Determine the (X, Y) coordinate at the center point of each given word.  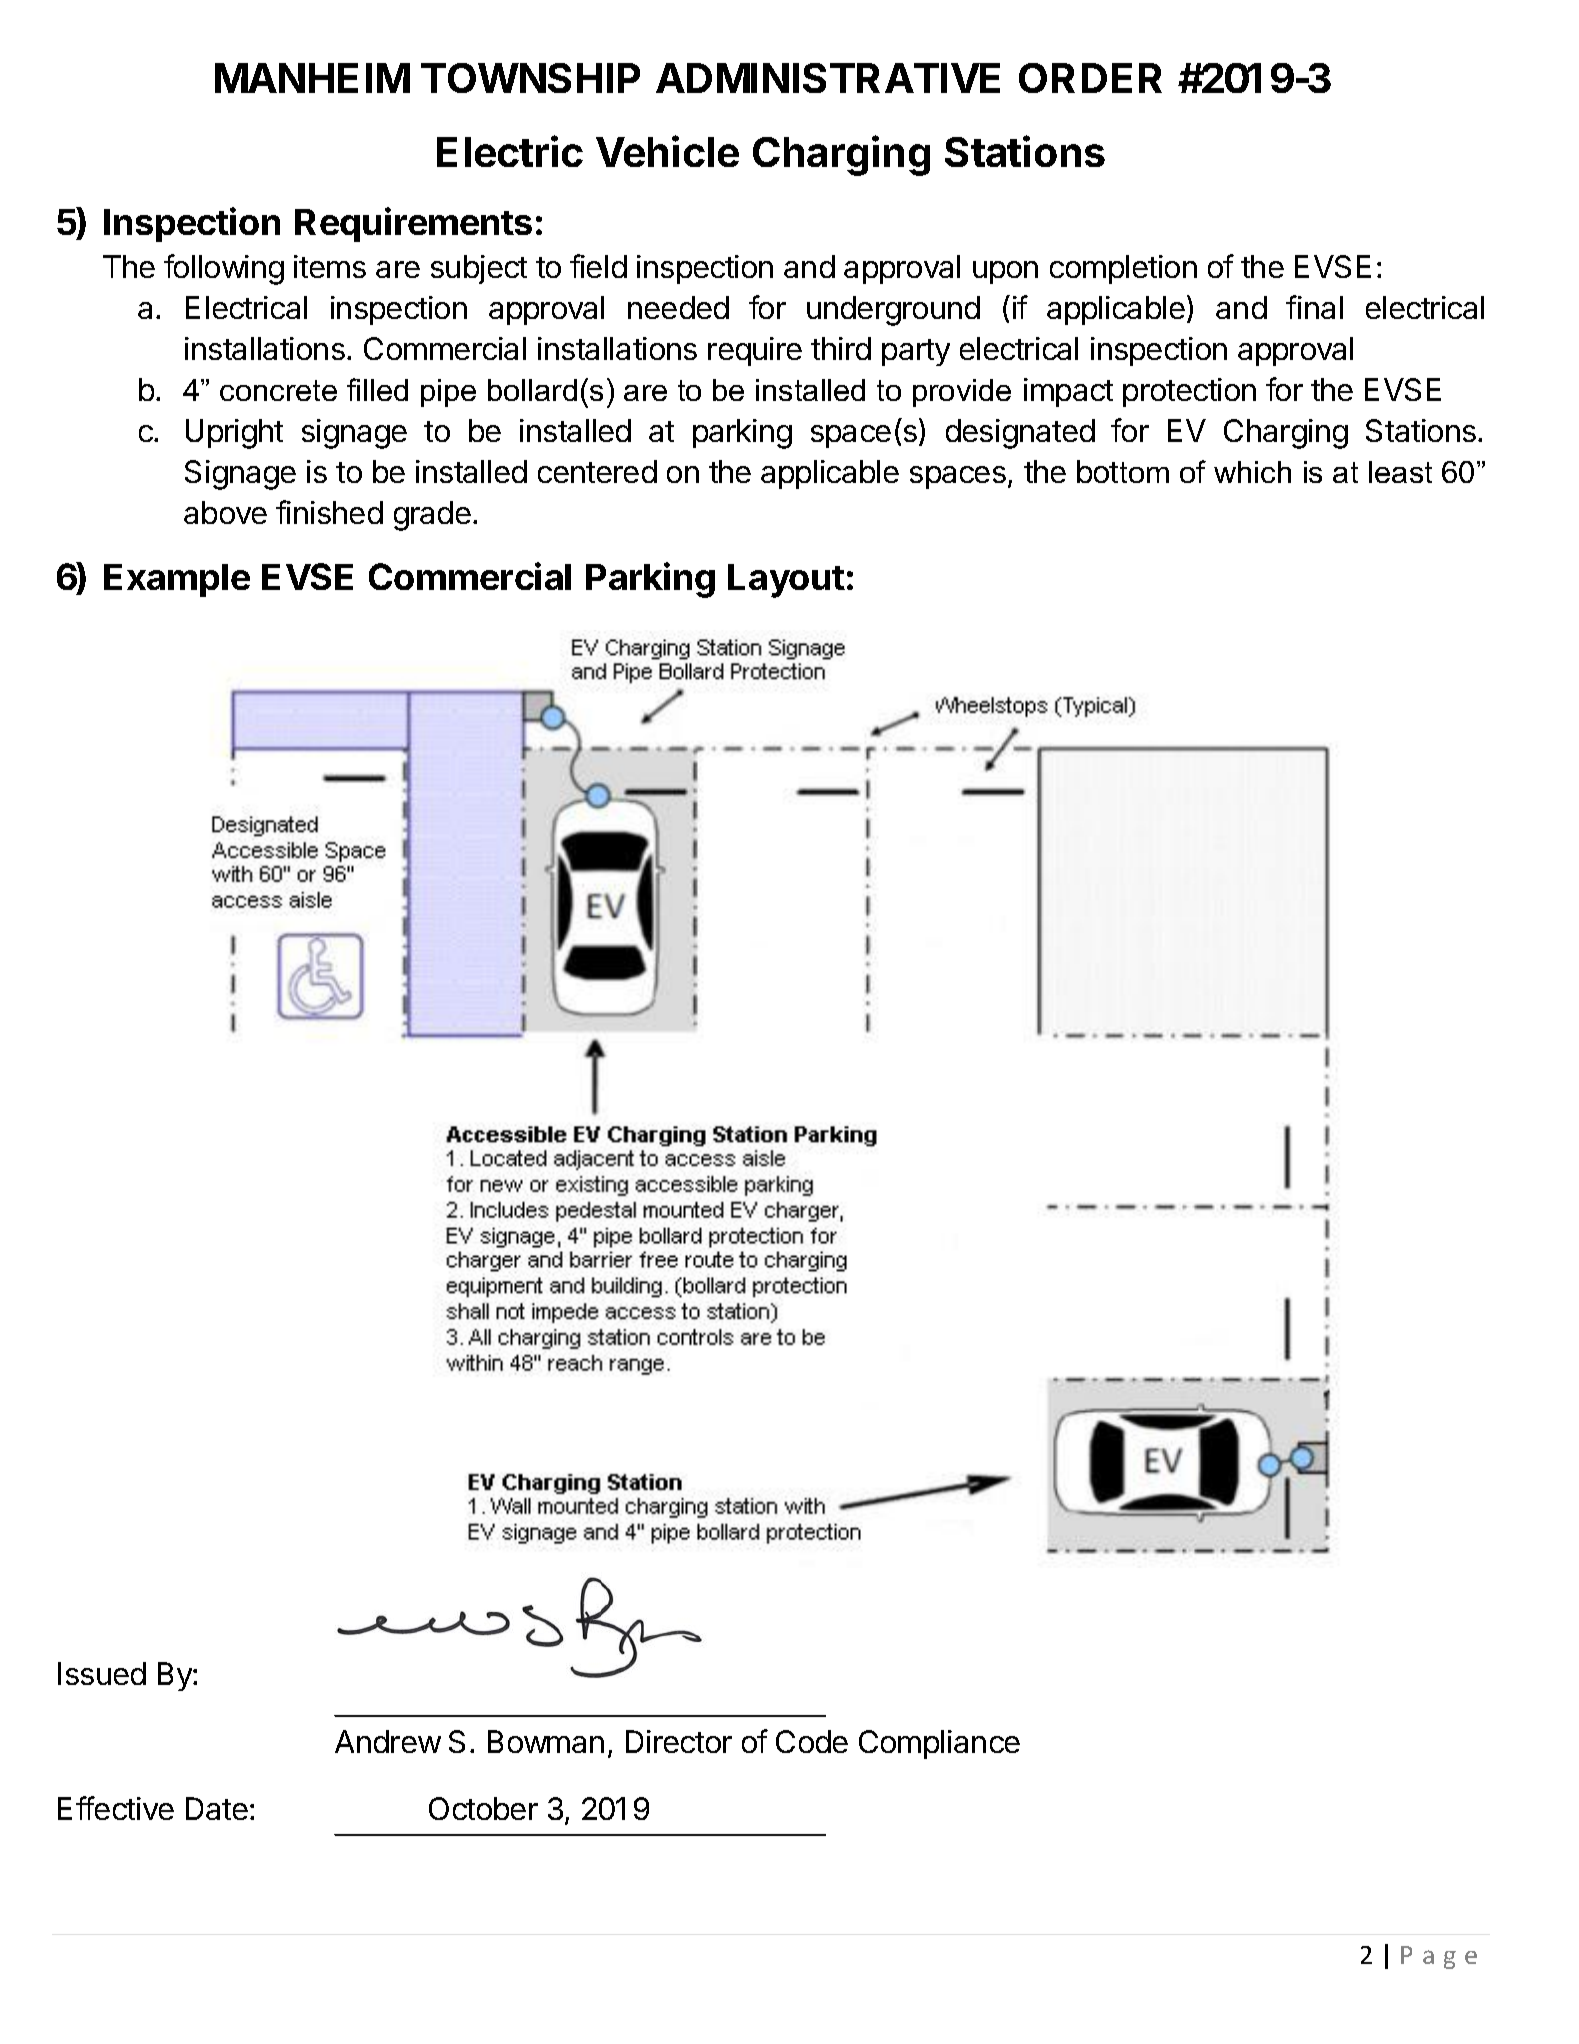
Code (812, 1741)
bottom (1123, 471)
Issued (102, 1673)
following (224, 269)
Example (177, 580)
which (1252, 472)
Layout (786, 581)
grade (432, 516)
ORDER (1090, 78)
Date (217, 1808)
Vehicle (667, 151)
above (225, 512)
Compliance (939, 1744)
